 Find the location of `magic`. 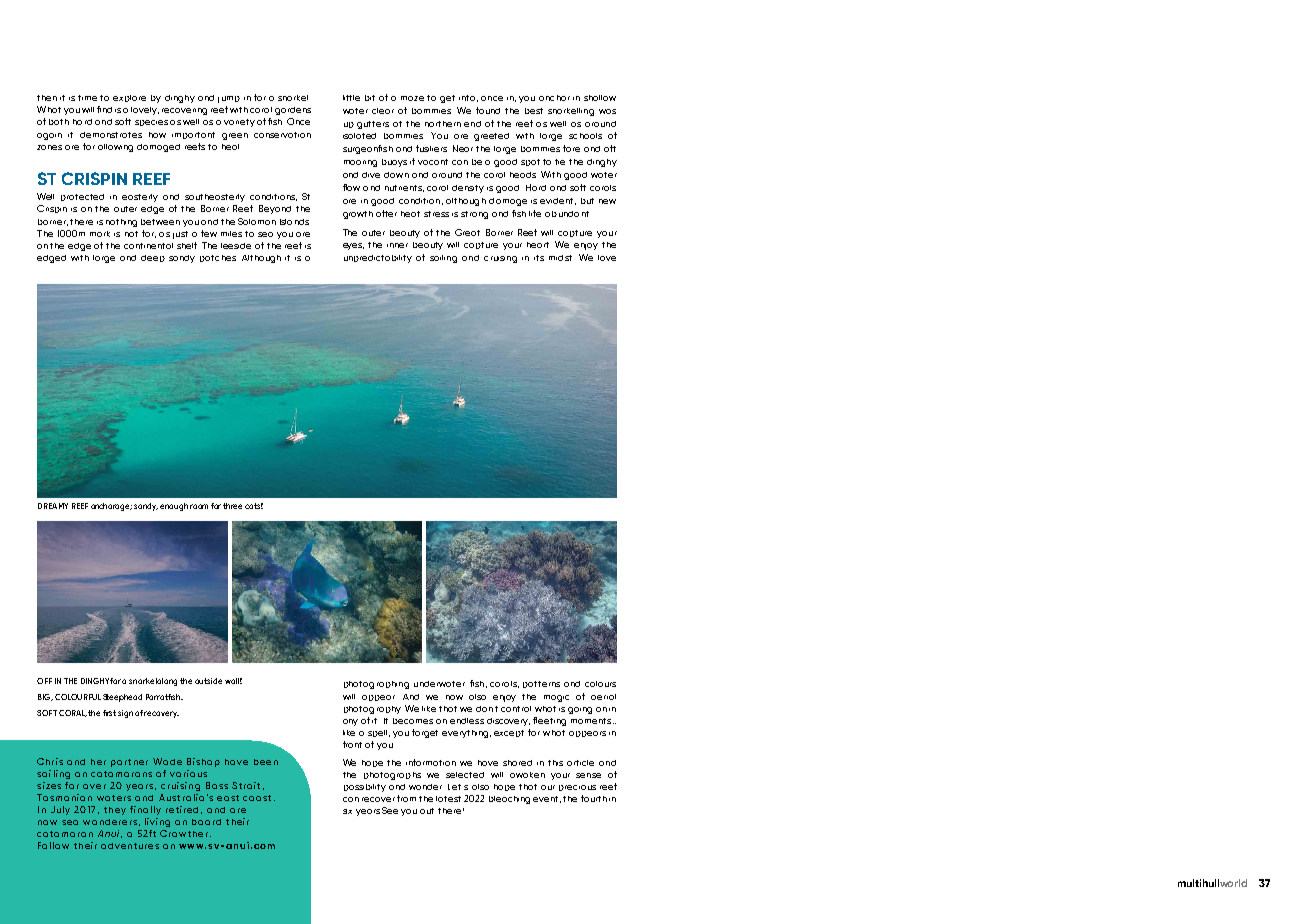

magic is located at coordinates (556, 698).
